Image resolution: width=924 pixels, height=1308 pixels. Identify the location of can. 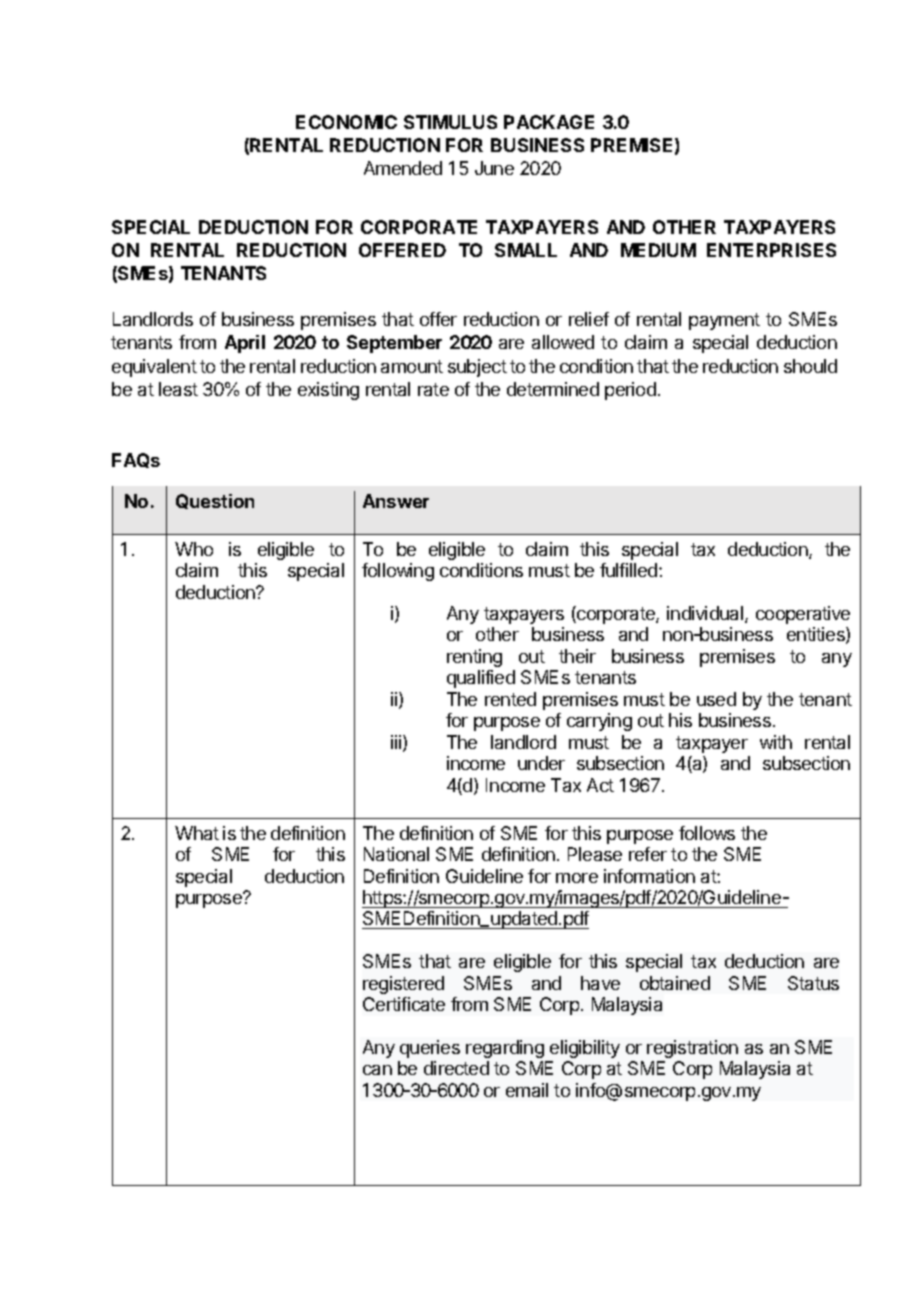
(377, 1070).
